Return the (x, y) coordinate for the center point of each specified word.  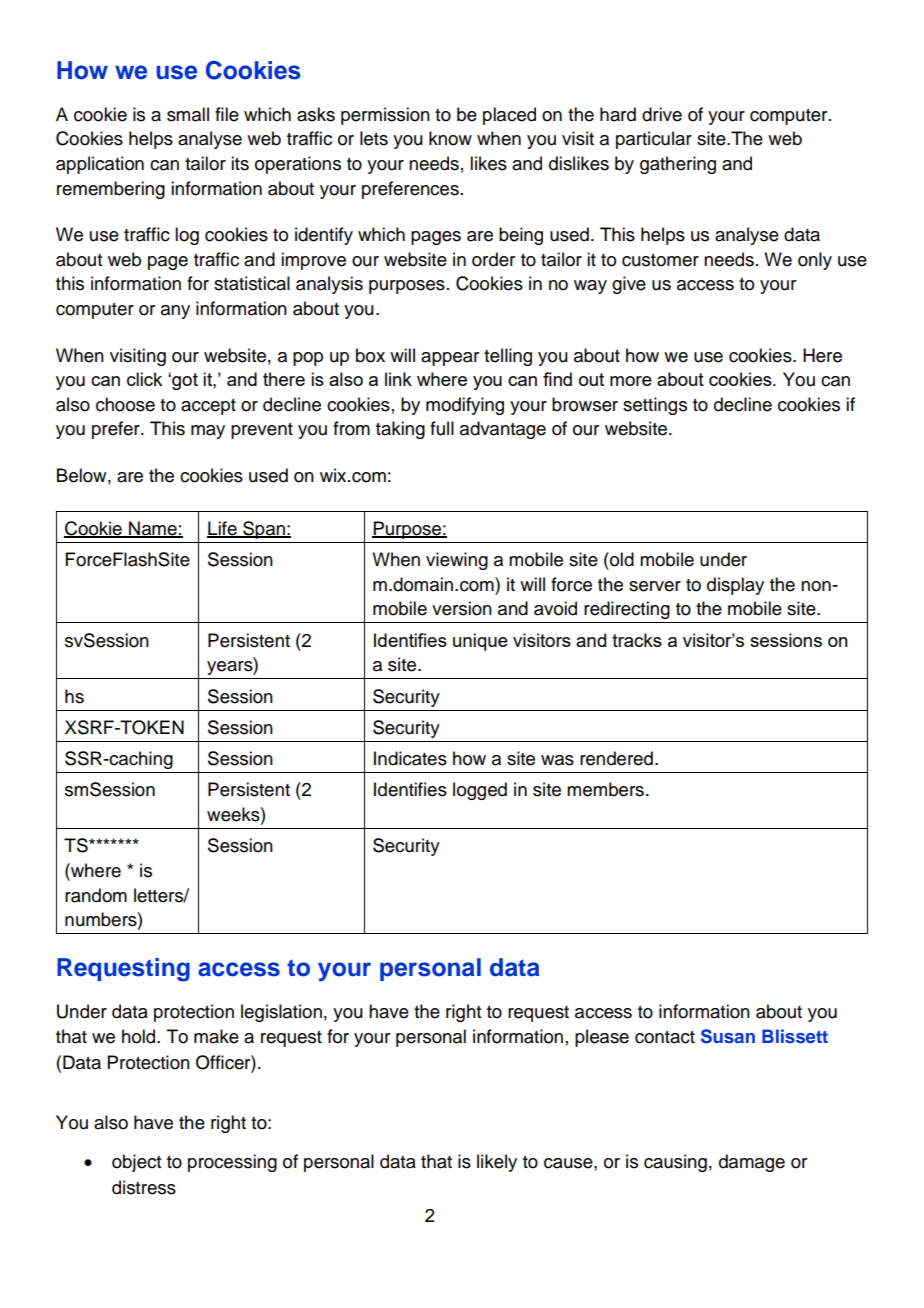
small (188, 114)
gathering (678, 165)
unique (480, 642)
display (735, 586)
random (96, 895)
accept (208, 407)
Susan (728, 1036)
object (136, 1163)
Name (153, 529)
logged (480, 791)
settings (655, 406)
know (450, 138)
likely (497, 1163)
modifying (465, 406)
